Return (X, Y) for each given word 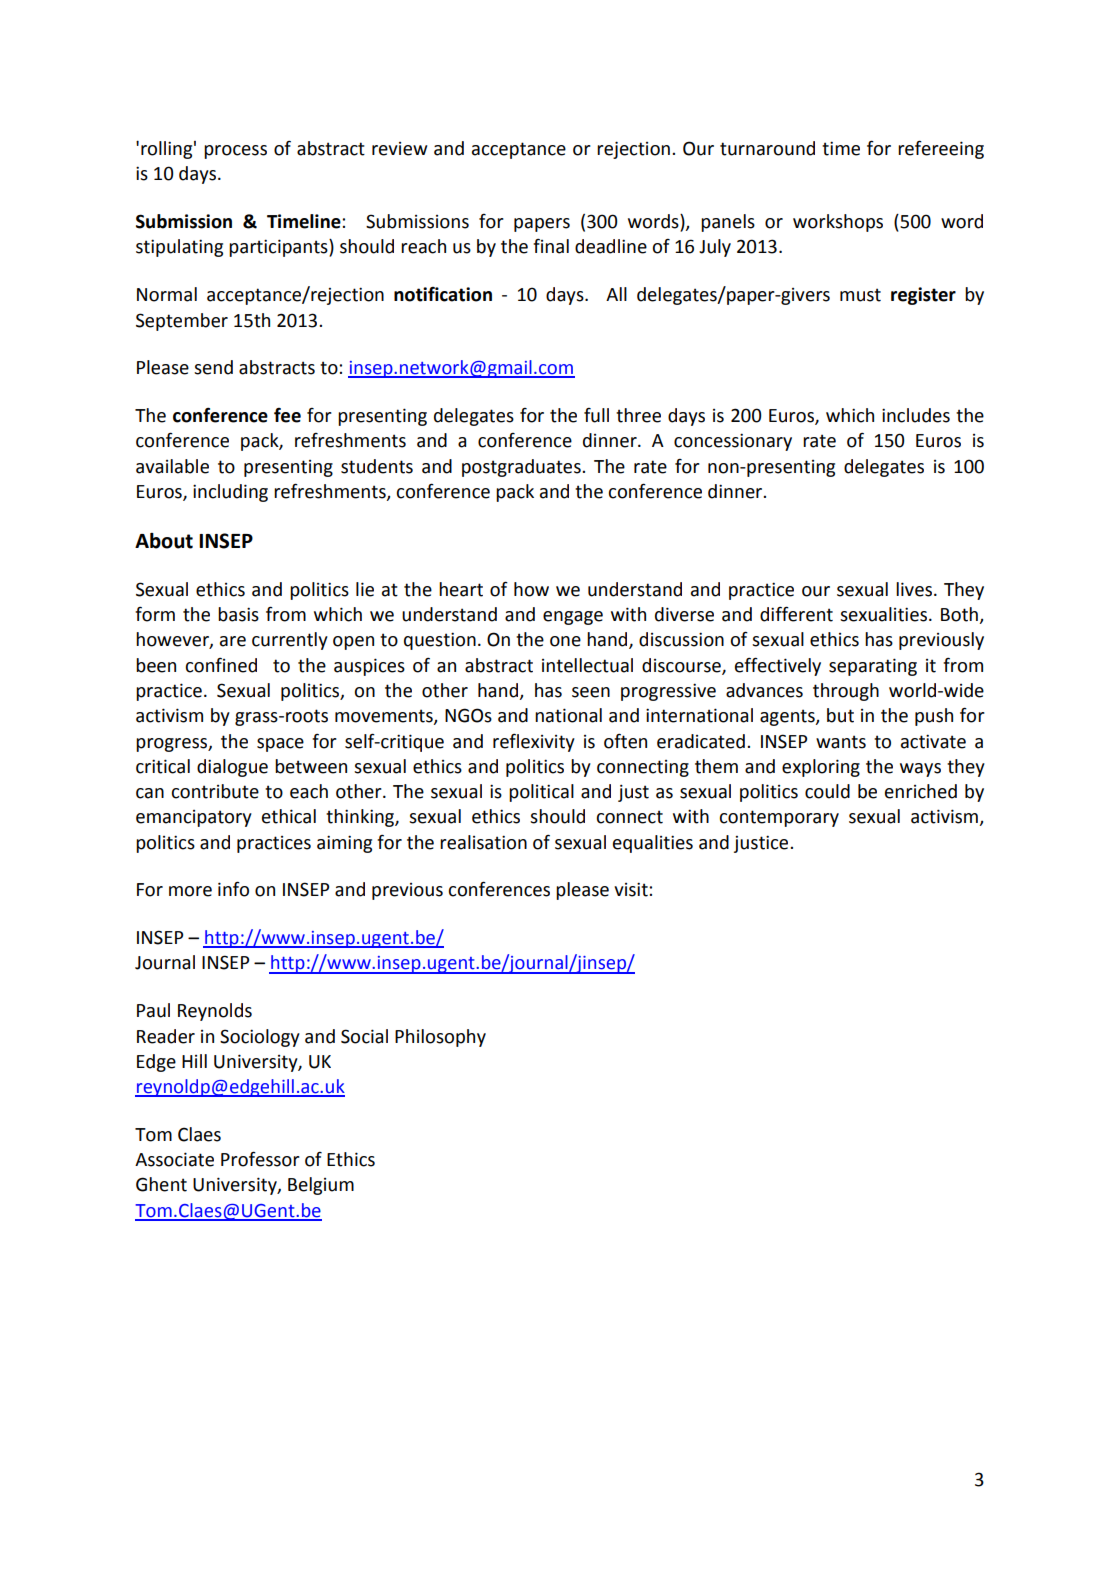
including (230, 493)
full (596, 415)
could (827, 791)
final (551, 246)
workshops (838, 223)
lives (914, 589)
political (541, 793)
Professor (260, 1159)
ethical (289, 816)
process (235, 152)
